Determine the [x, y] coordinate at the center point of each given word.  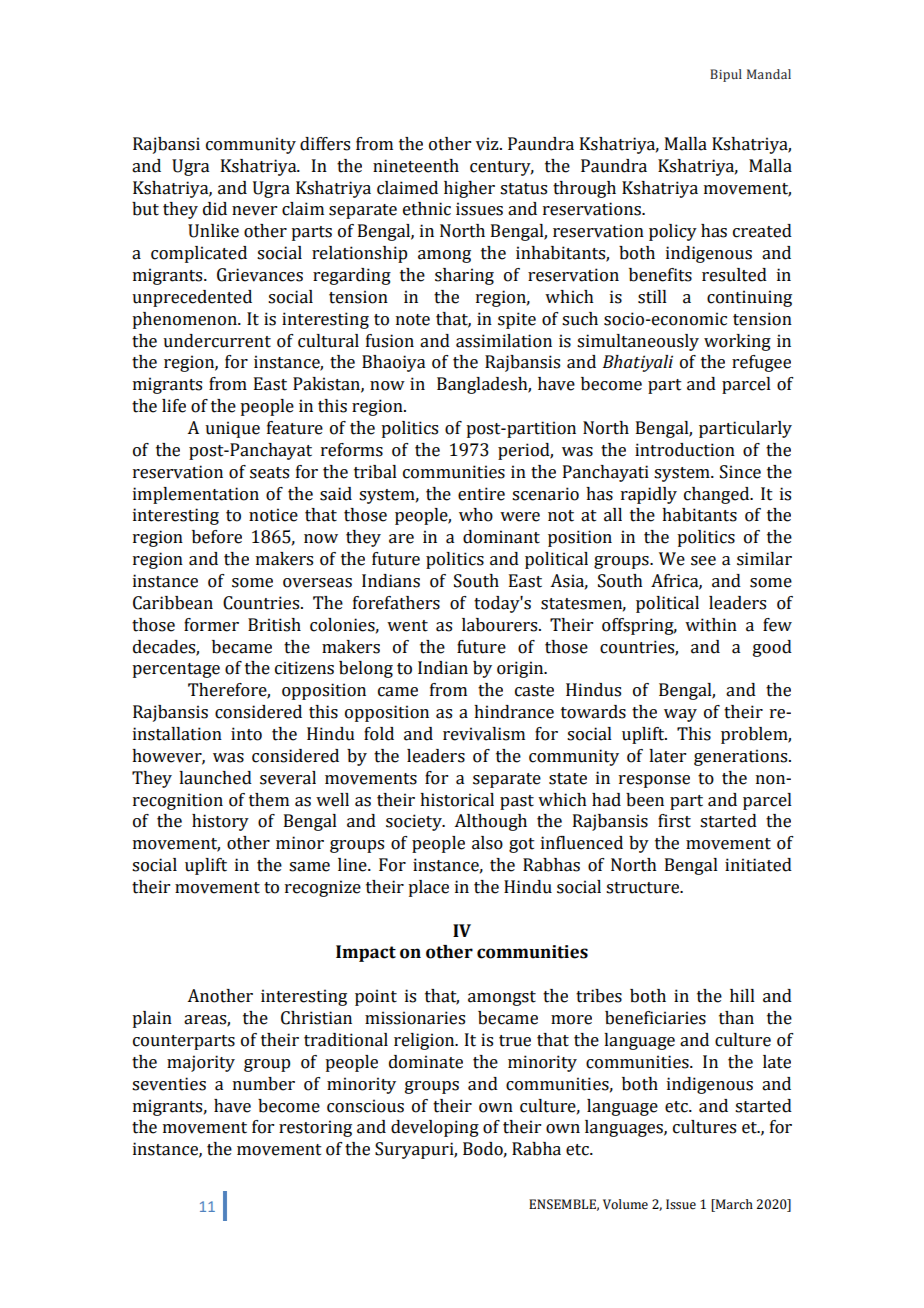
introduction [685, 450]
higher [469, 189]
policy [673, 232]
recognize [323, 888]
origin [521, 669]
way [680, 715]
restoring [315, 1128]
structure [644, 888]
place [428, 888]
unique [232, 429]
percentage [176, 670]
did [215, 209]
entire [481, 494]
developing [435, 1128]
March [733, 1204]
